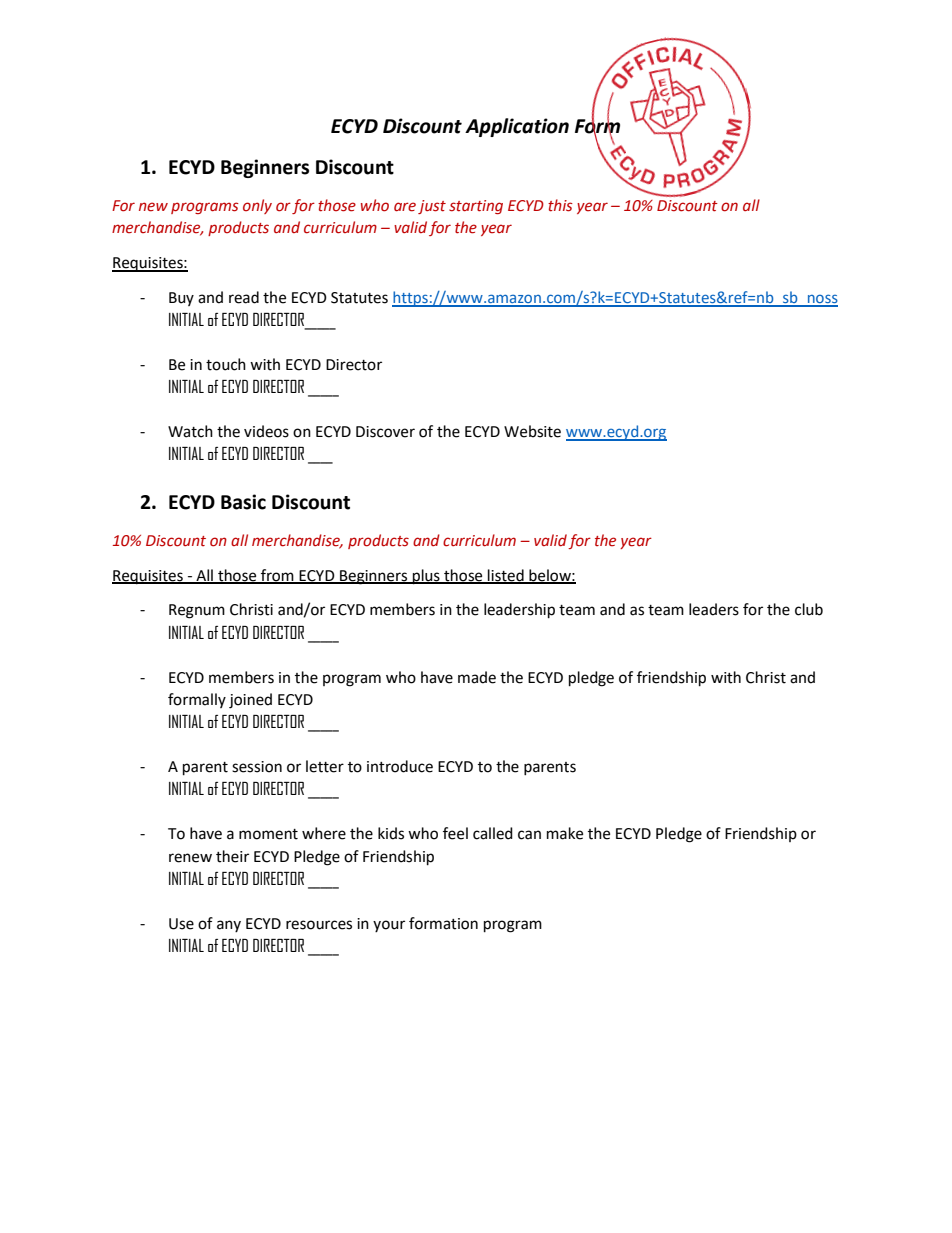  Describe the element at coordinates (517, 127) in the screenshot. I see `Application` at that location.
